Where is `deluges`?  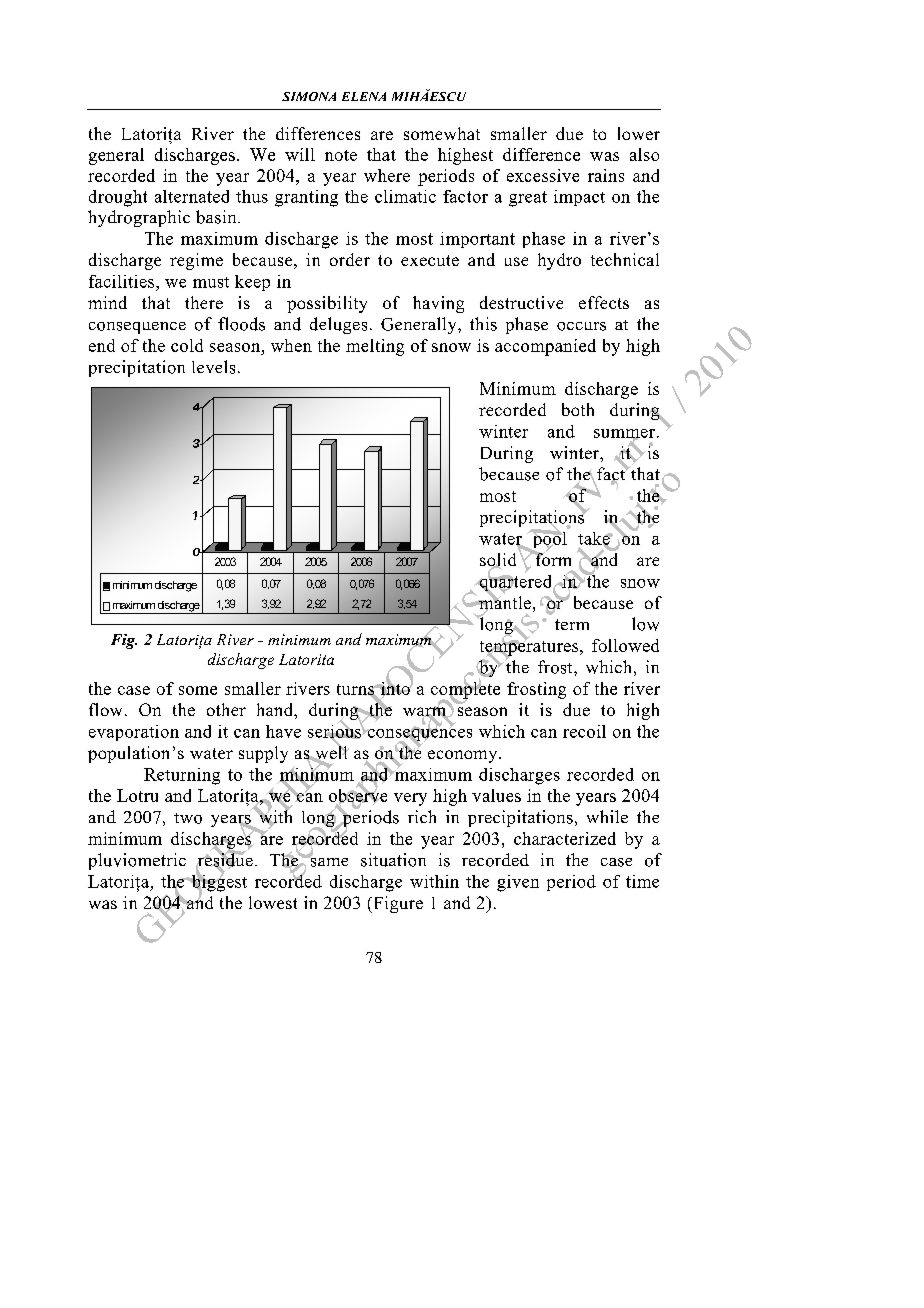 deluges is located at coordinates (338, 325).
